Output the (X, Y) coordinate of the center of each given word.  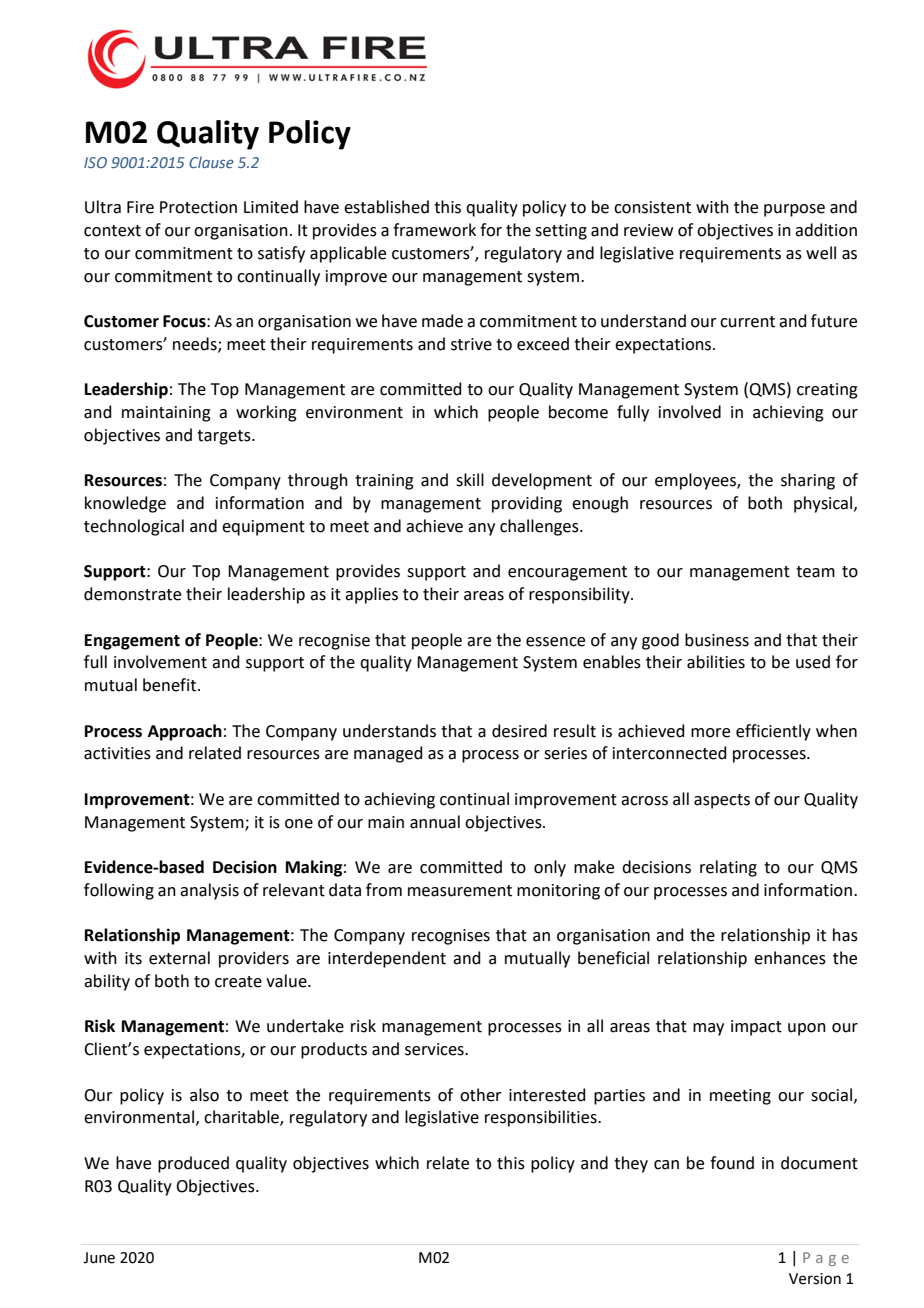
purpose (794, 210)
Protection (198, 207)
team (815, 572)
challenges (540, 527)
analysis (209, 891)
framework (434, 230)
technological (134, 527)
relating (728, 868)
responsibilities (542, 1118)
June (99, 1258)
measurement (460, 891)
